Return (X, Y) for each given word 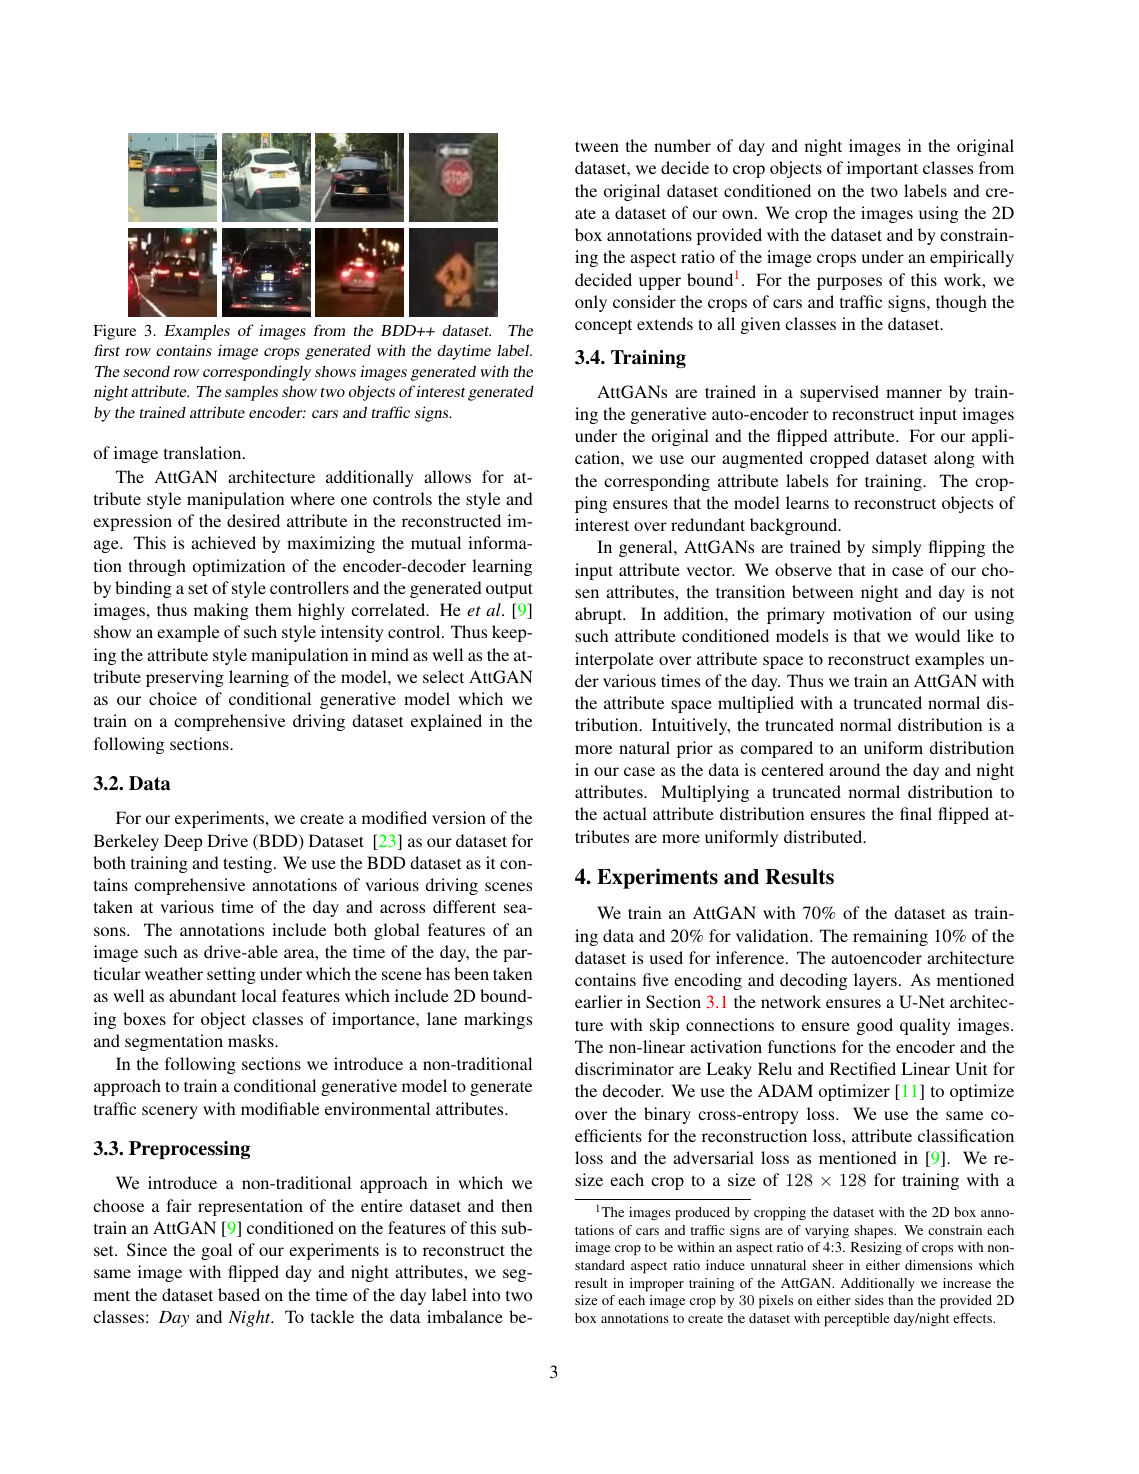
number (682, 145)
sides (869, 1300)
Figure (114, 332)
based (239, 1294)
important (882, 169)
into (486, 1294)
